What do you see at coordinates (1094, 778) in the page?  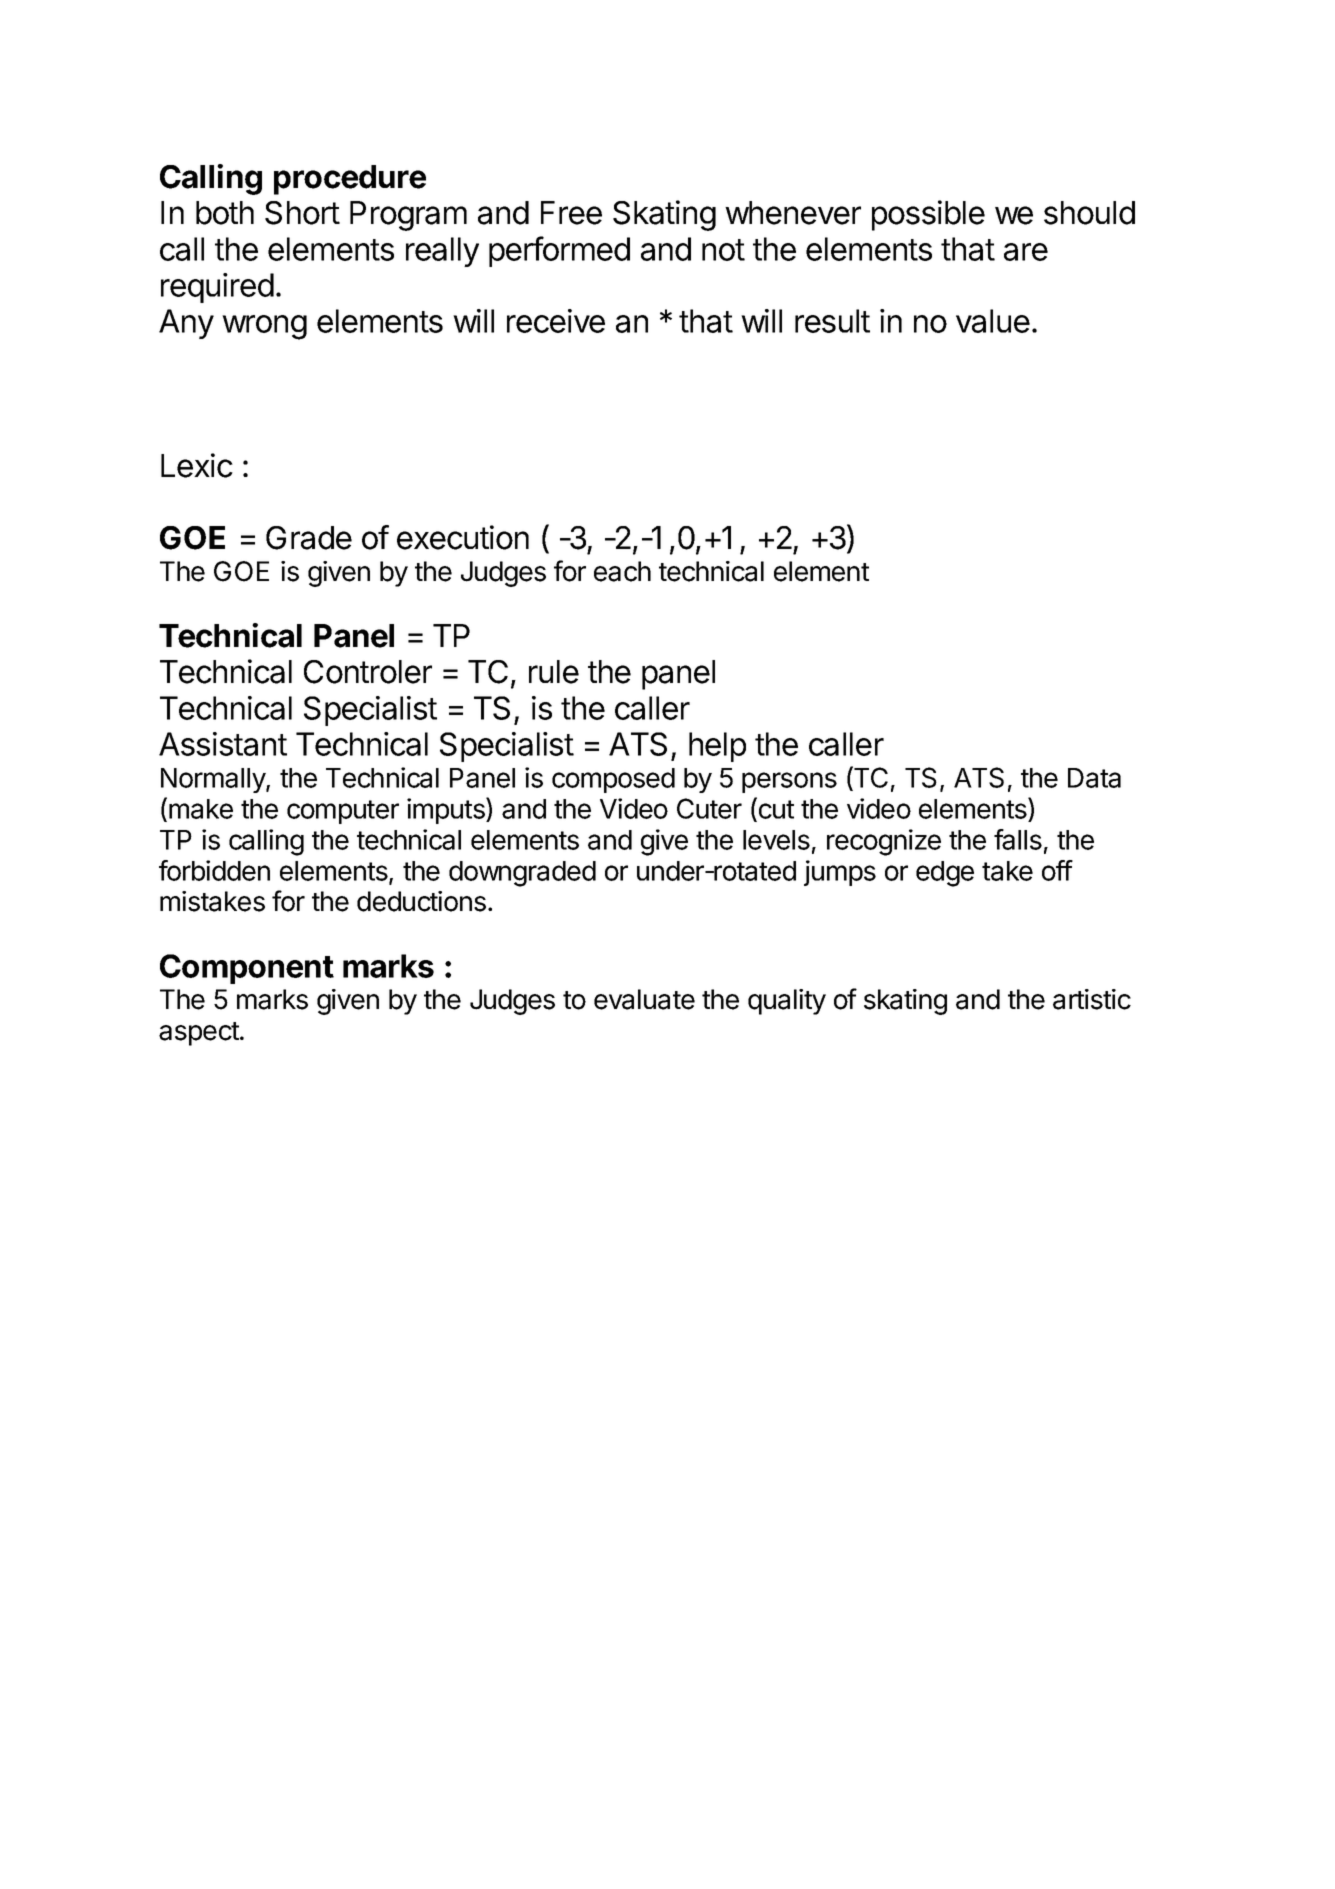 I see `Data` at bounding box center [1094, 778].
